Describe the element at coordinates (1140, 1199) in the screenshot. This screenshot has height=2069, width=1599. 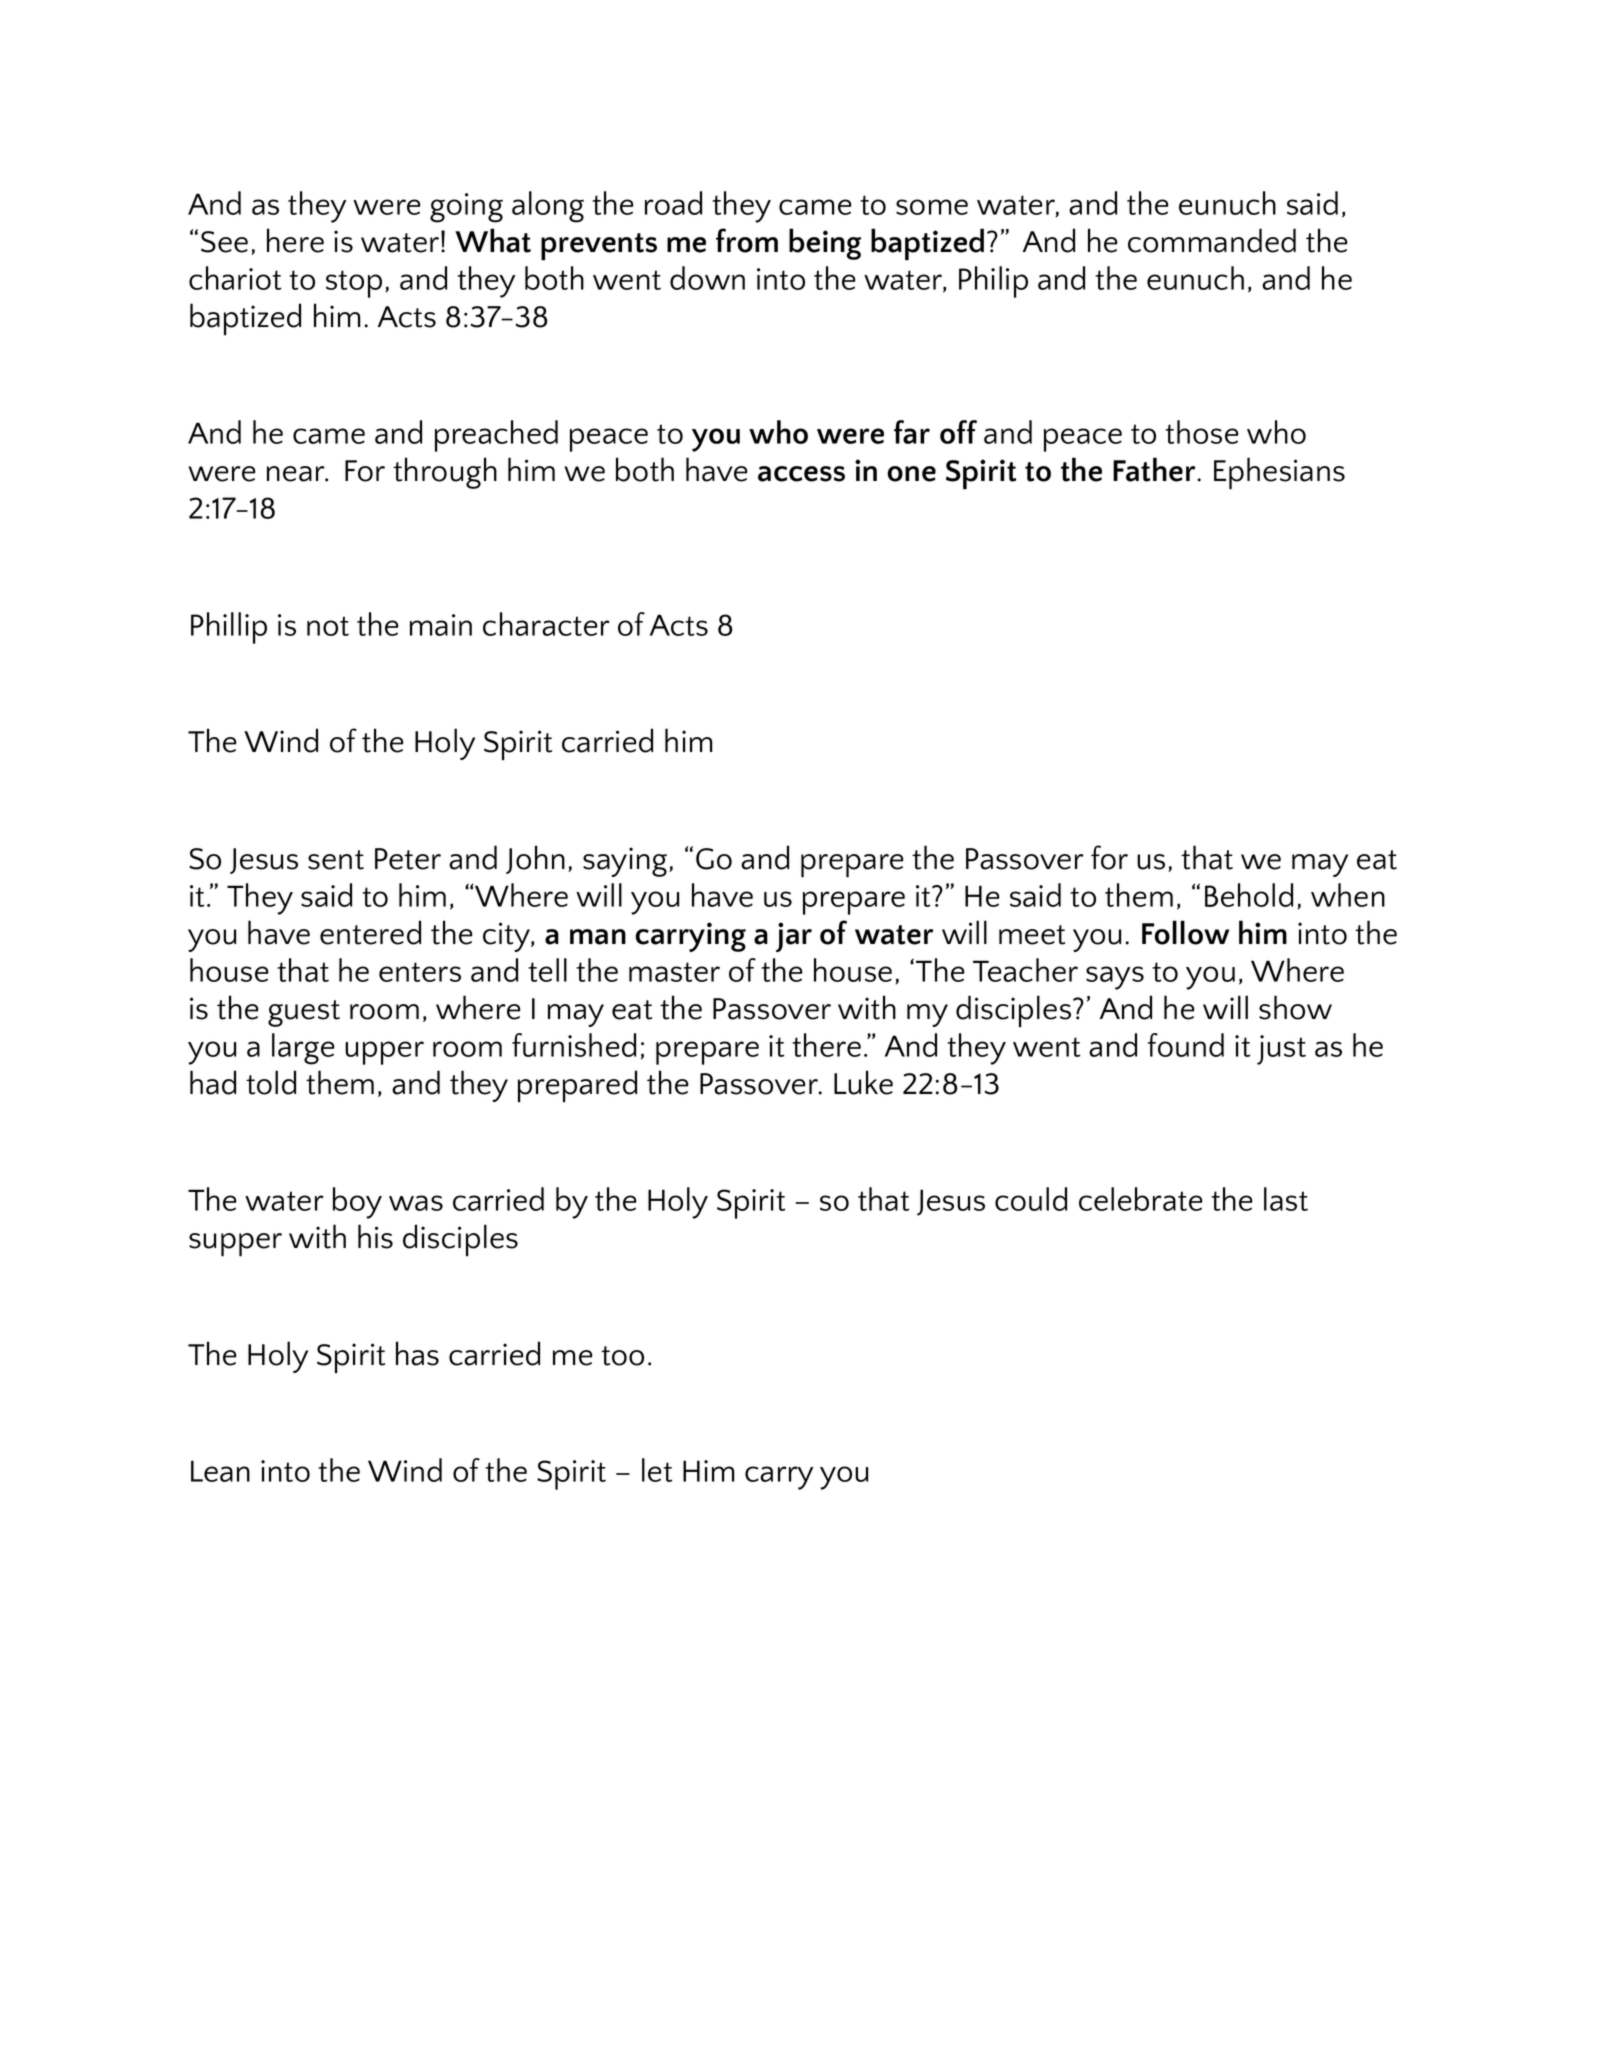
I see `celebrate` at that location.
